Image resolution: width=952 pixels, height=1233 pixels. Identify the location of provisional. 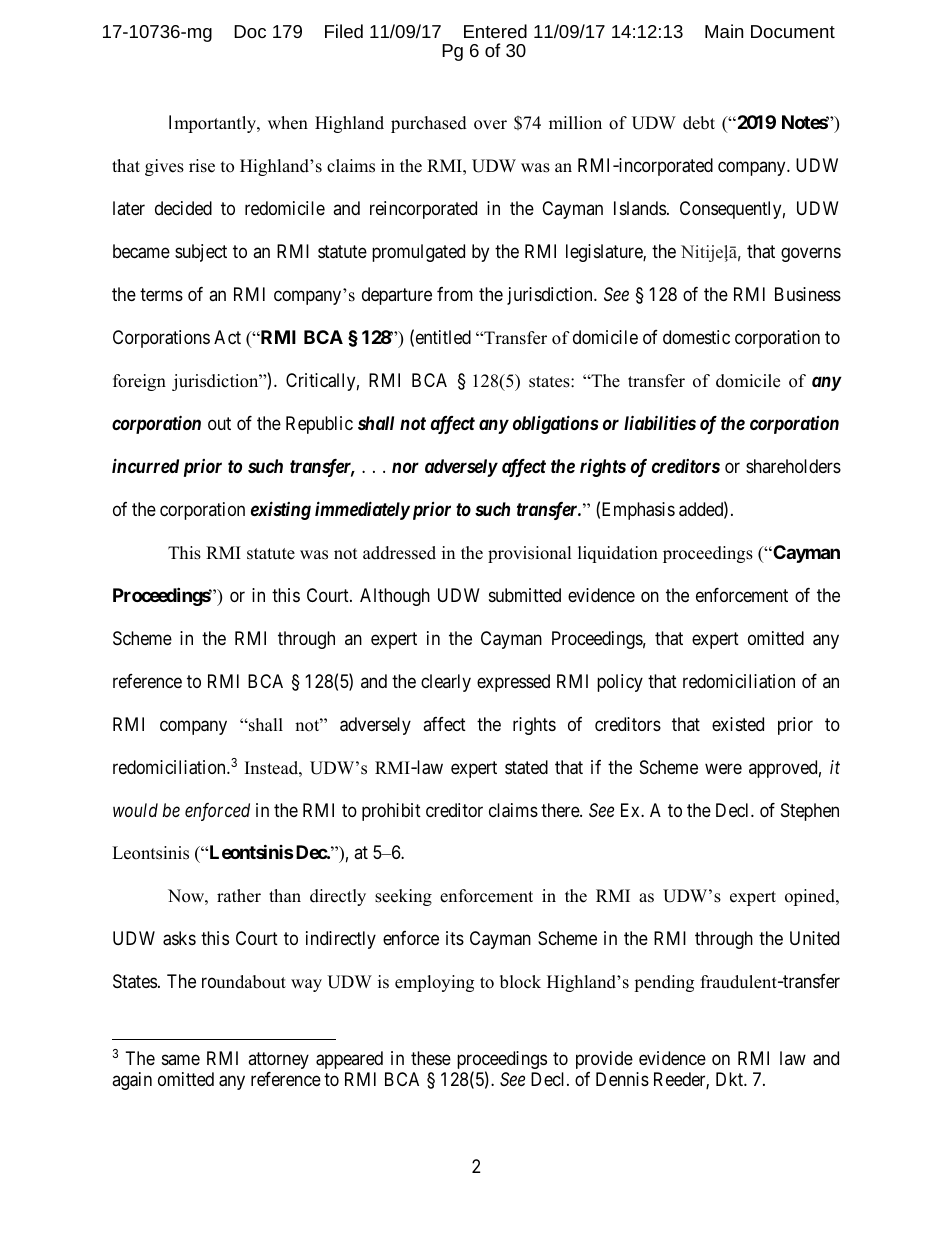
(530, 554).
